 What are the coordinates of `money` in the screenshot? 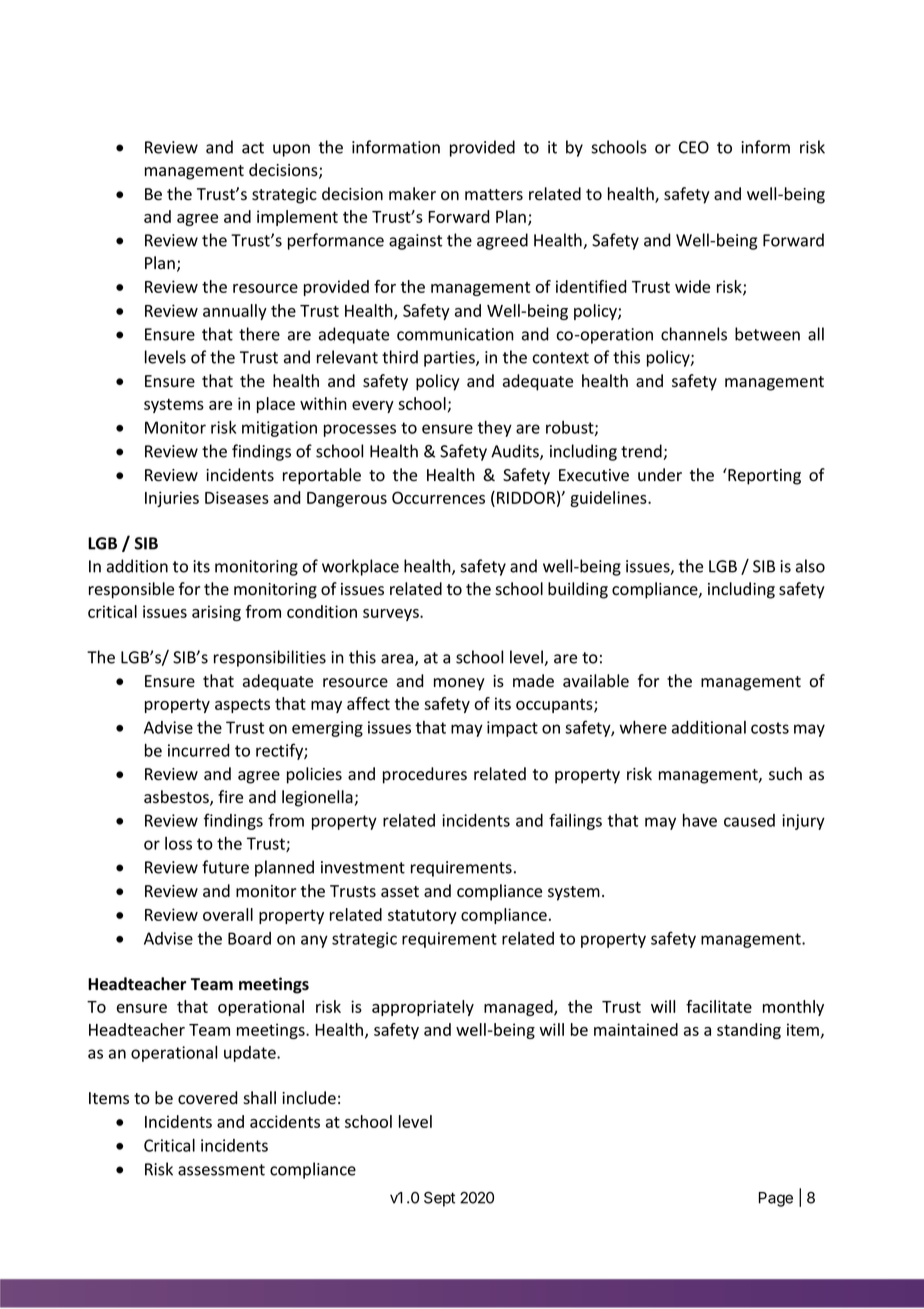 It's located at (459, 684).
